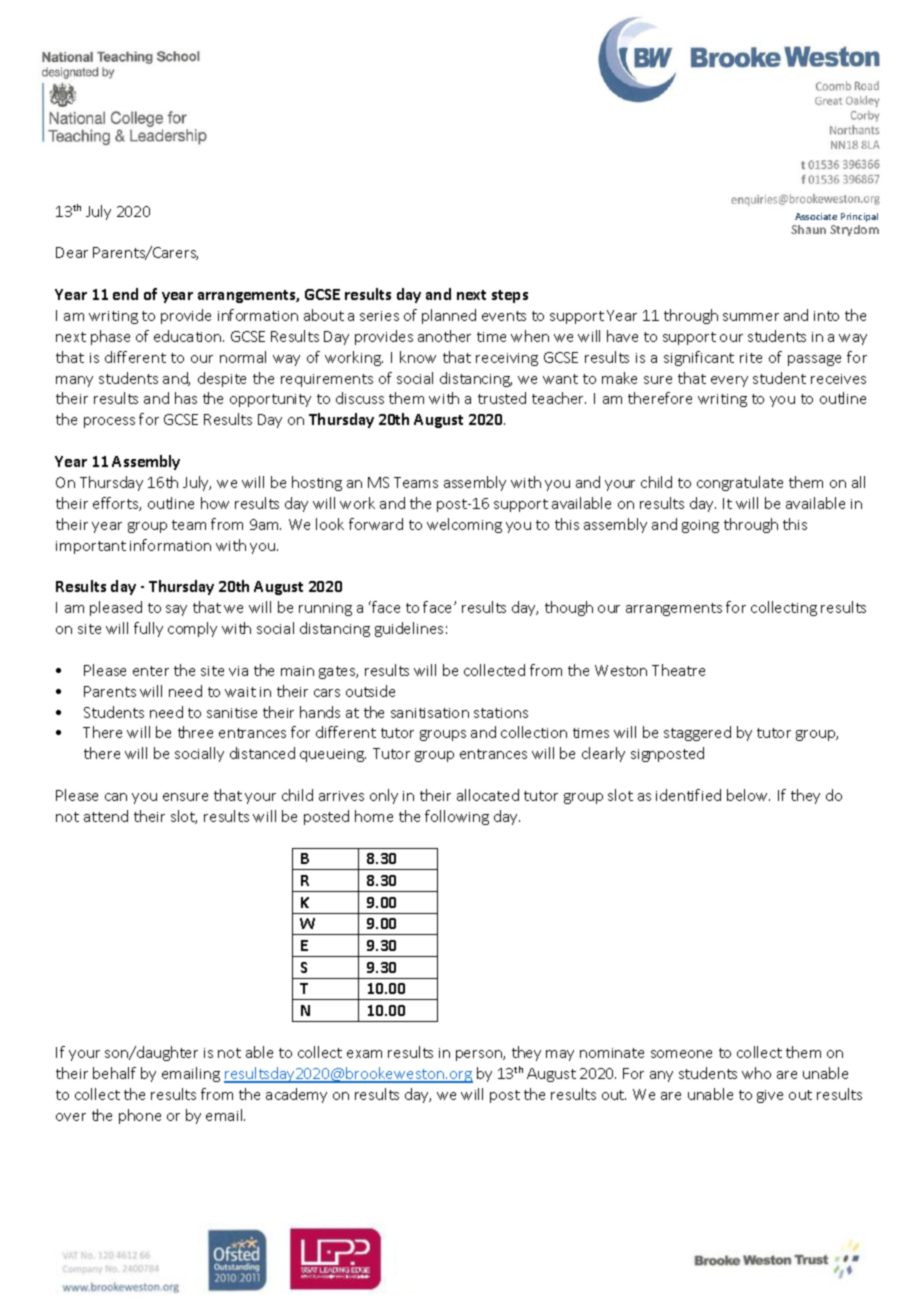 This screenshot has width=924, height=1308. Describe the element at coordinates (140, 1116) in the screenshot. I see `phone` at that location.
